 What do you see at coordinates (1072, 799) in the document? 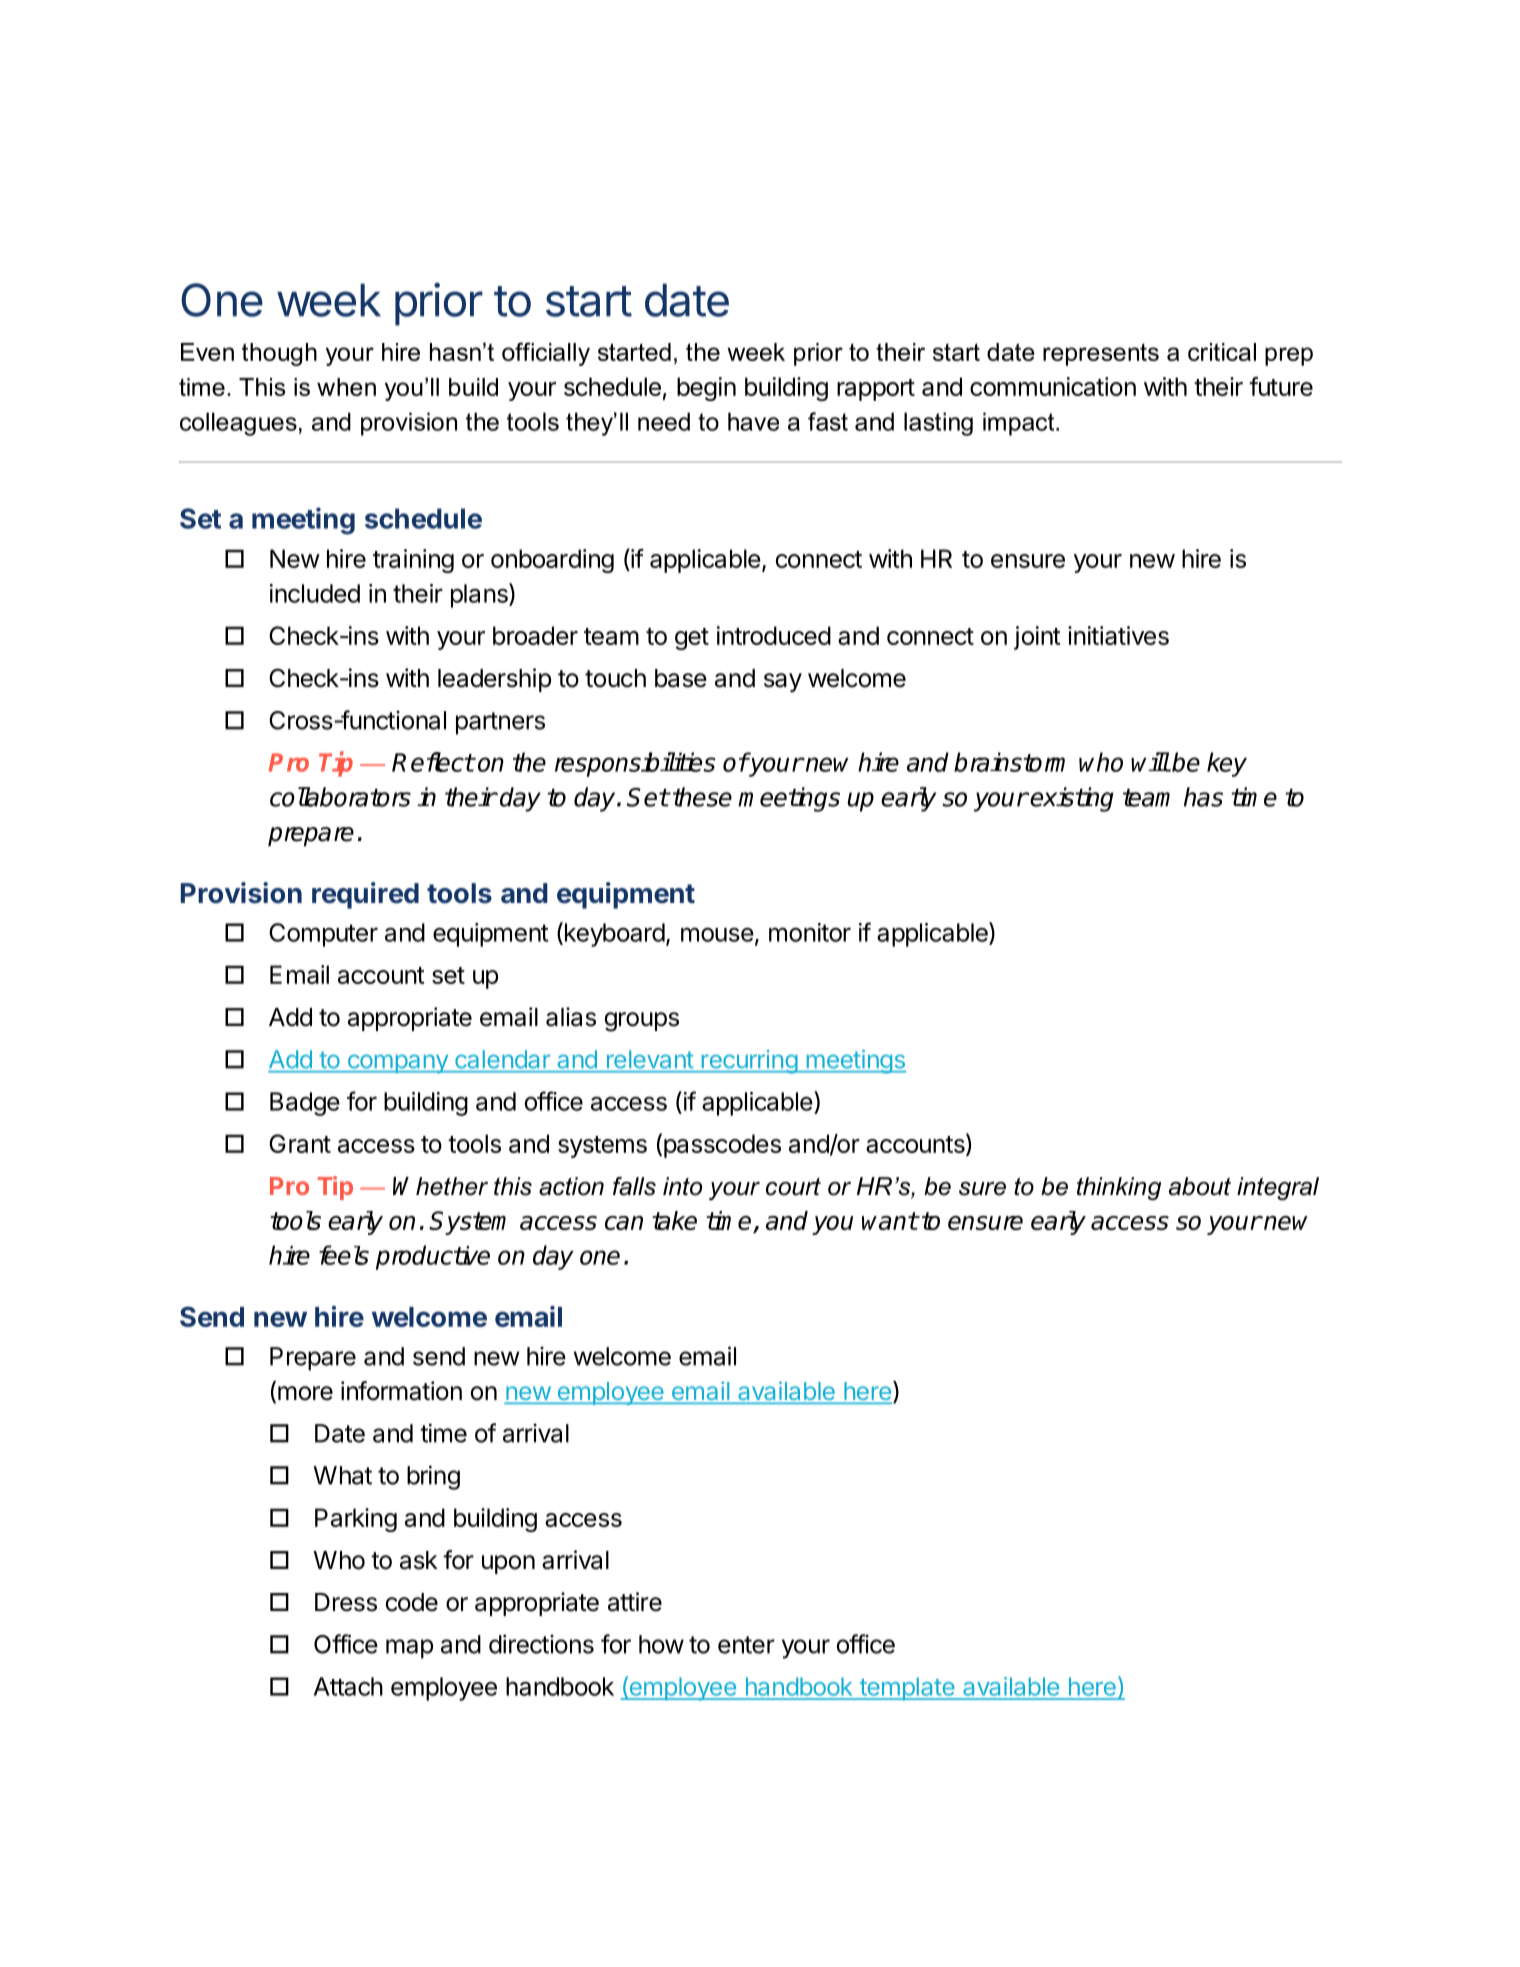
I see `existing` at bounding box center [1072, 799].
